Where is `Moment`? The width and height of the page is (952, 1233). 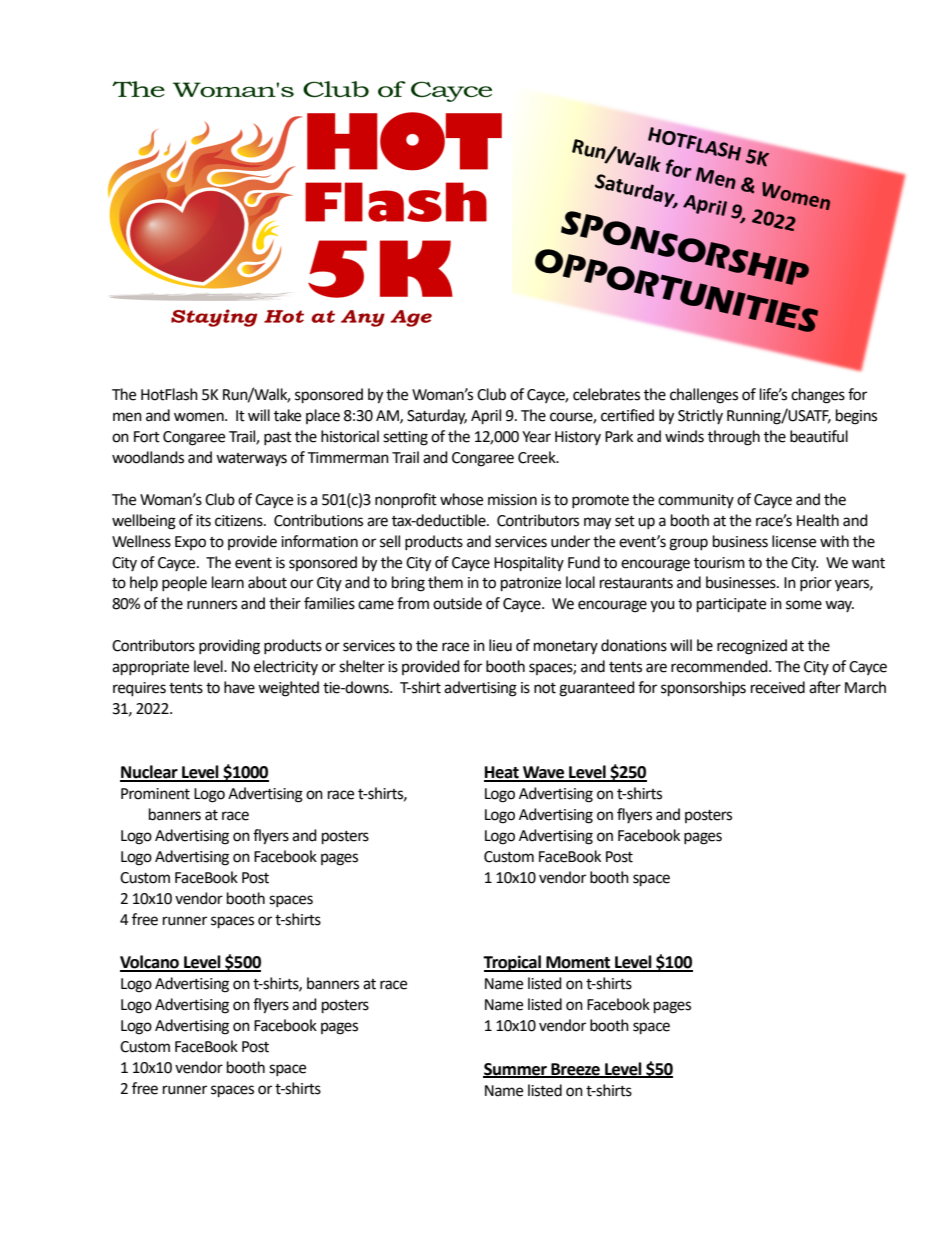 Moment is located at coordinates (578, 963).
